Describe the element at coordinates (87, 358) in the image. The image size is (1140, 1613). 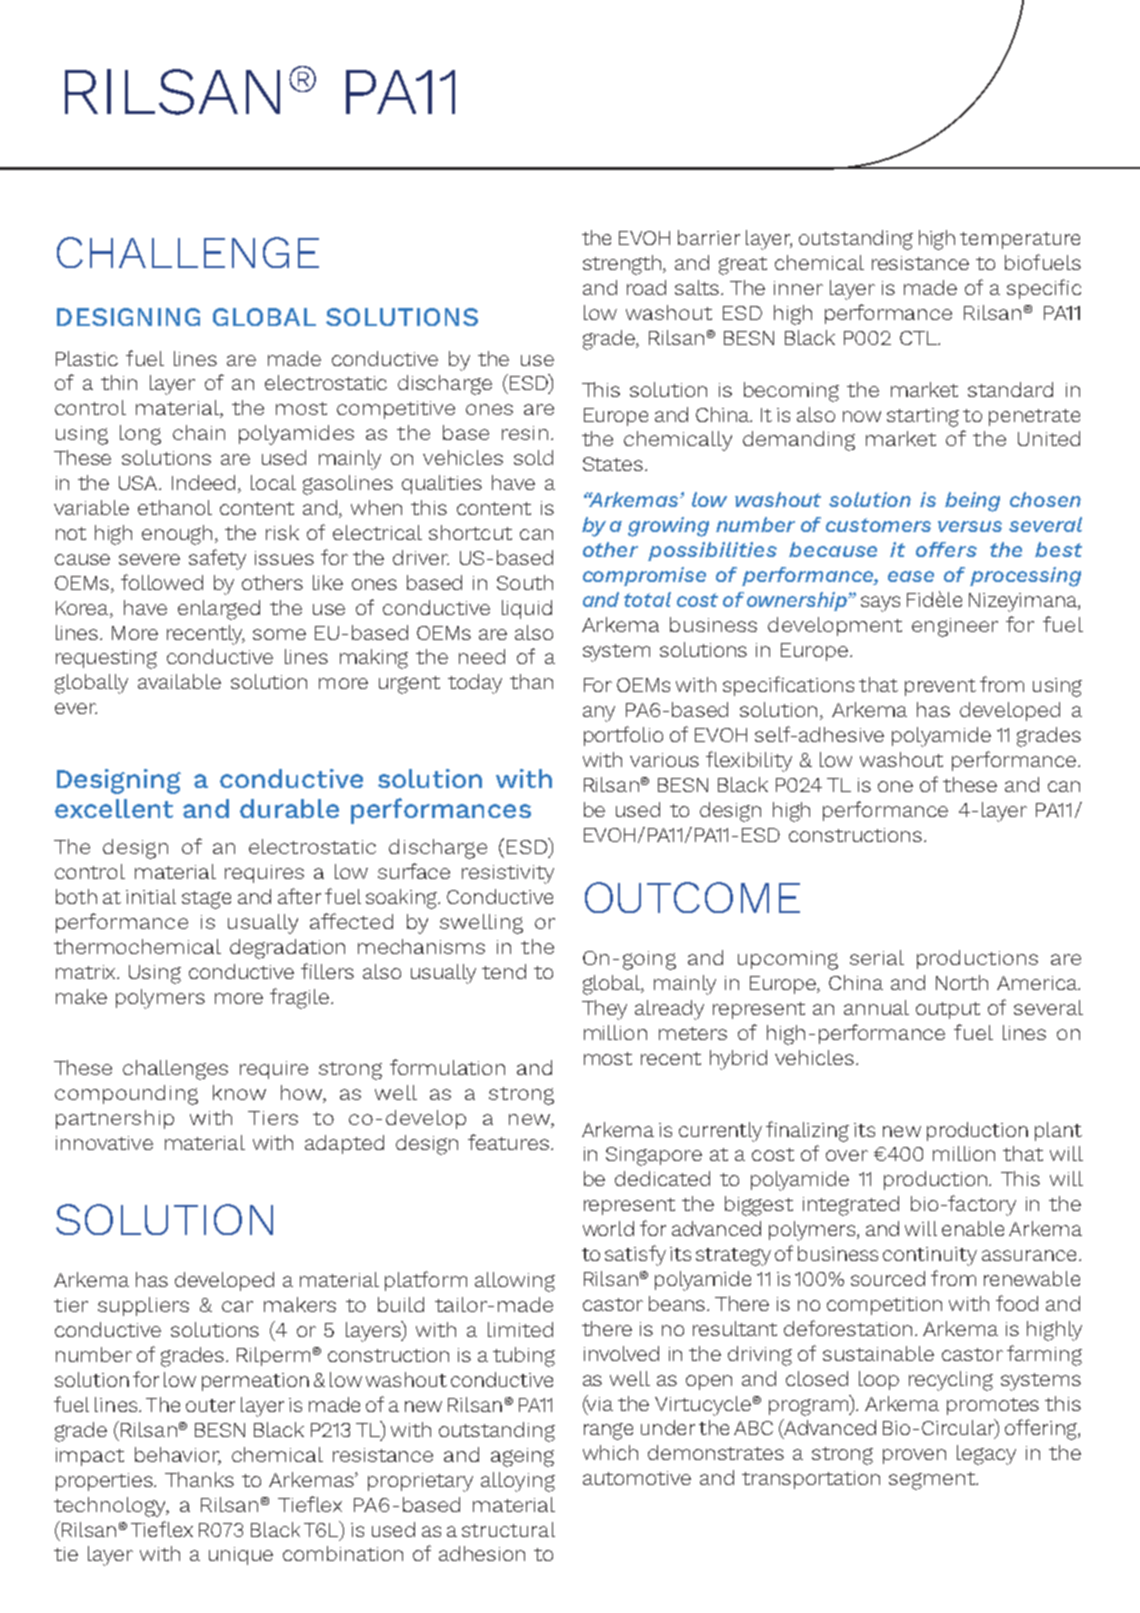
I see `Plastic` at that location.
